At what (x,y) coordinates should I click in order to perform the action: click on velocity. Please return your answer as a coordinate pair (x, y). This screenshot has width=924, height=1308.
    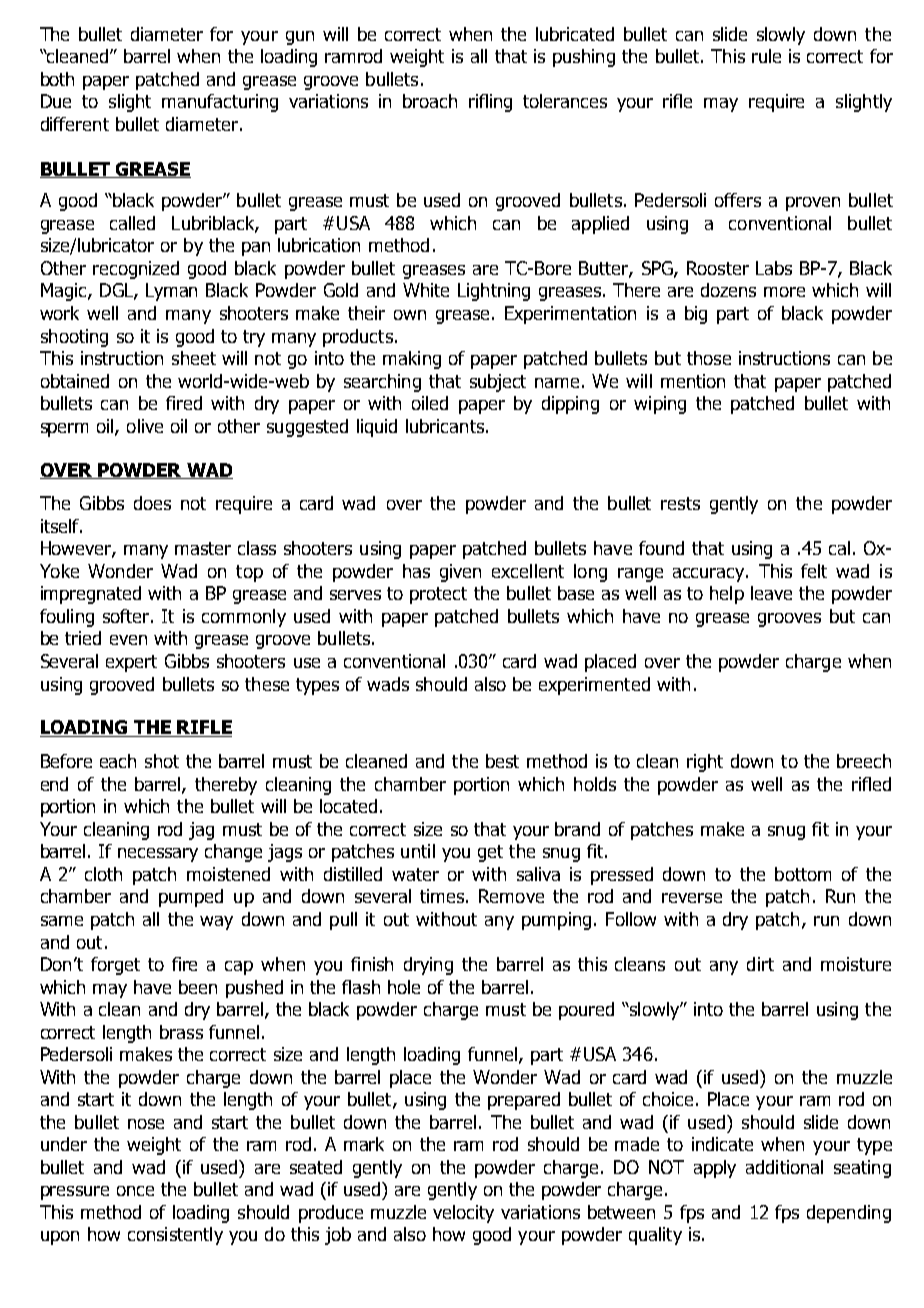
    Looking at the image, I should click on (463, 1214).
